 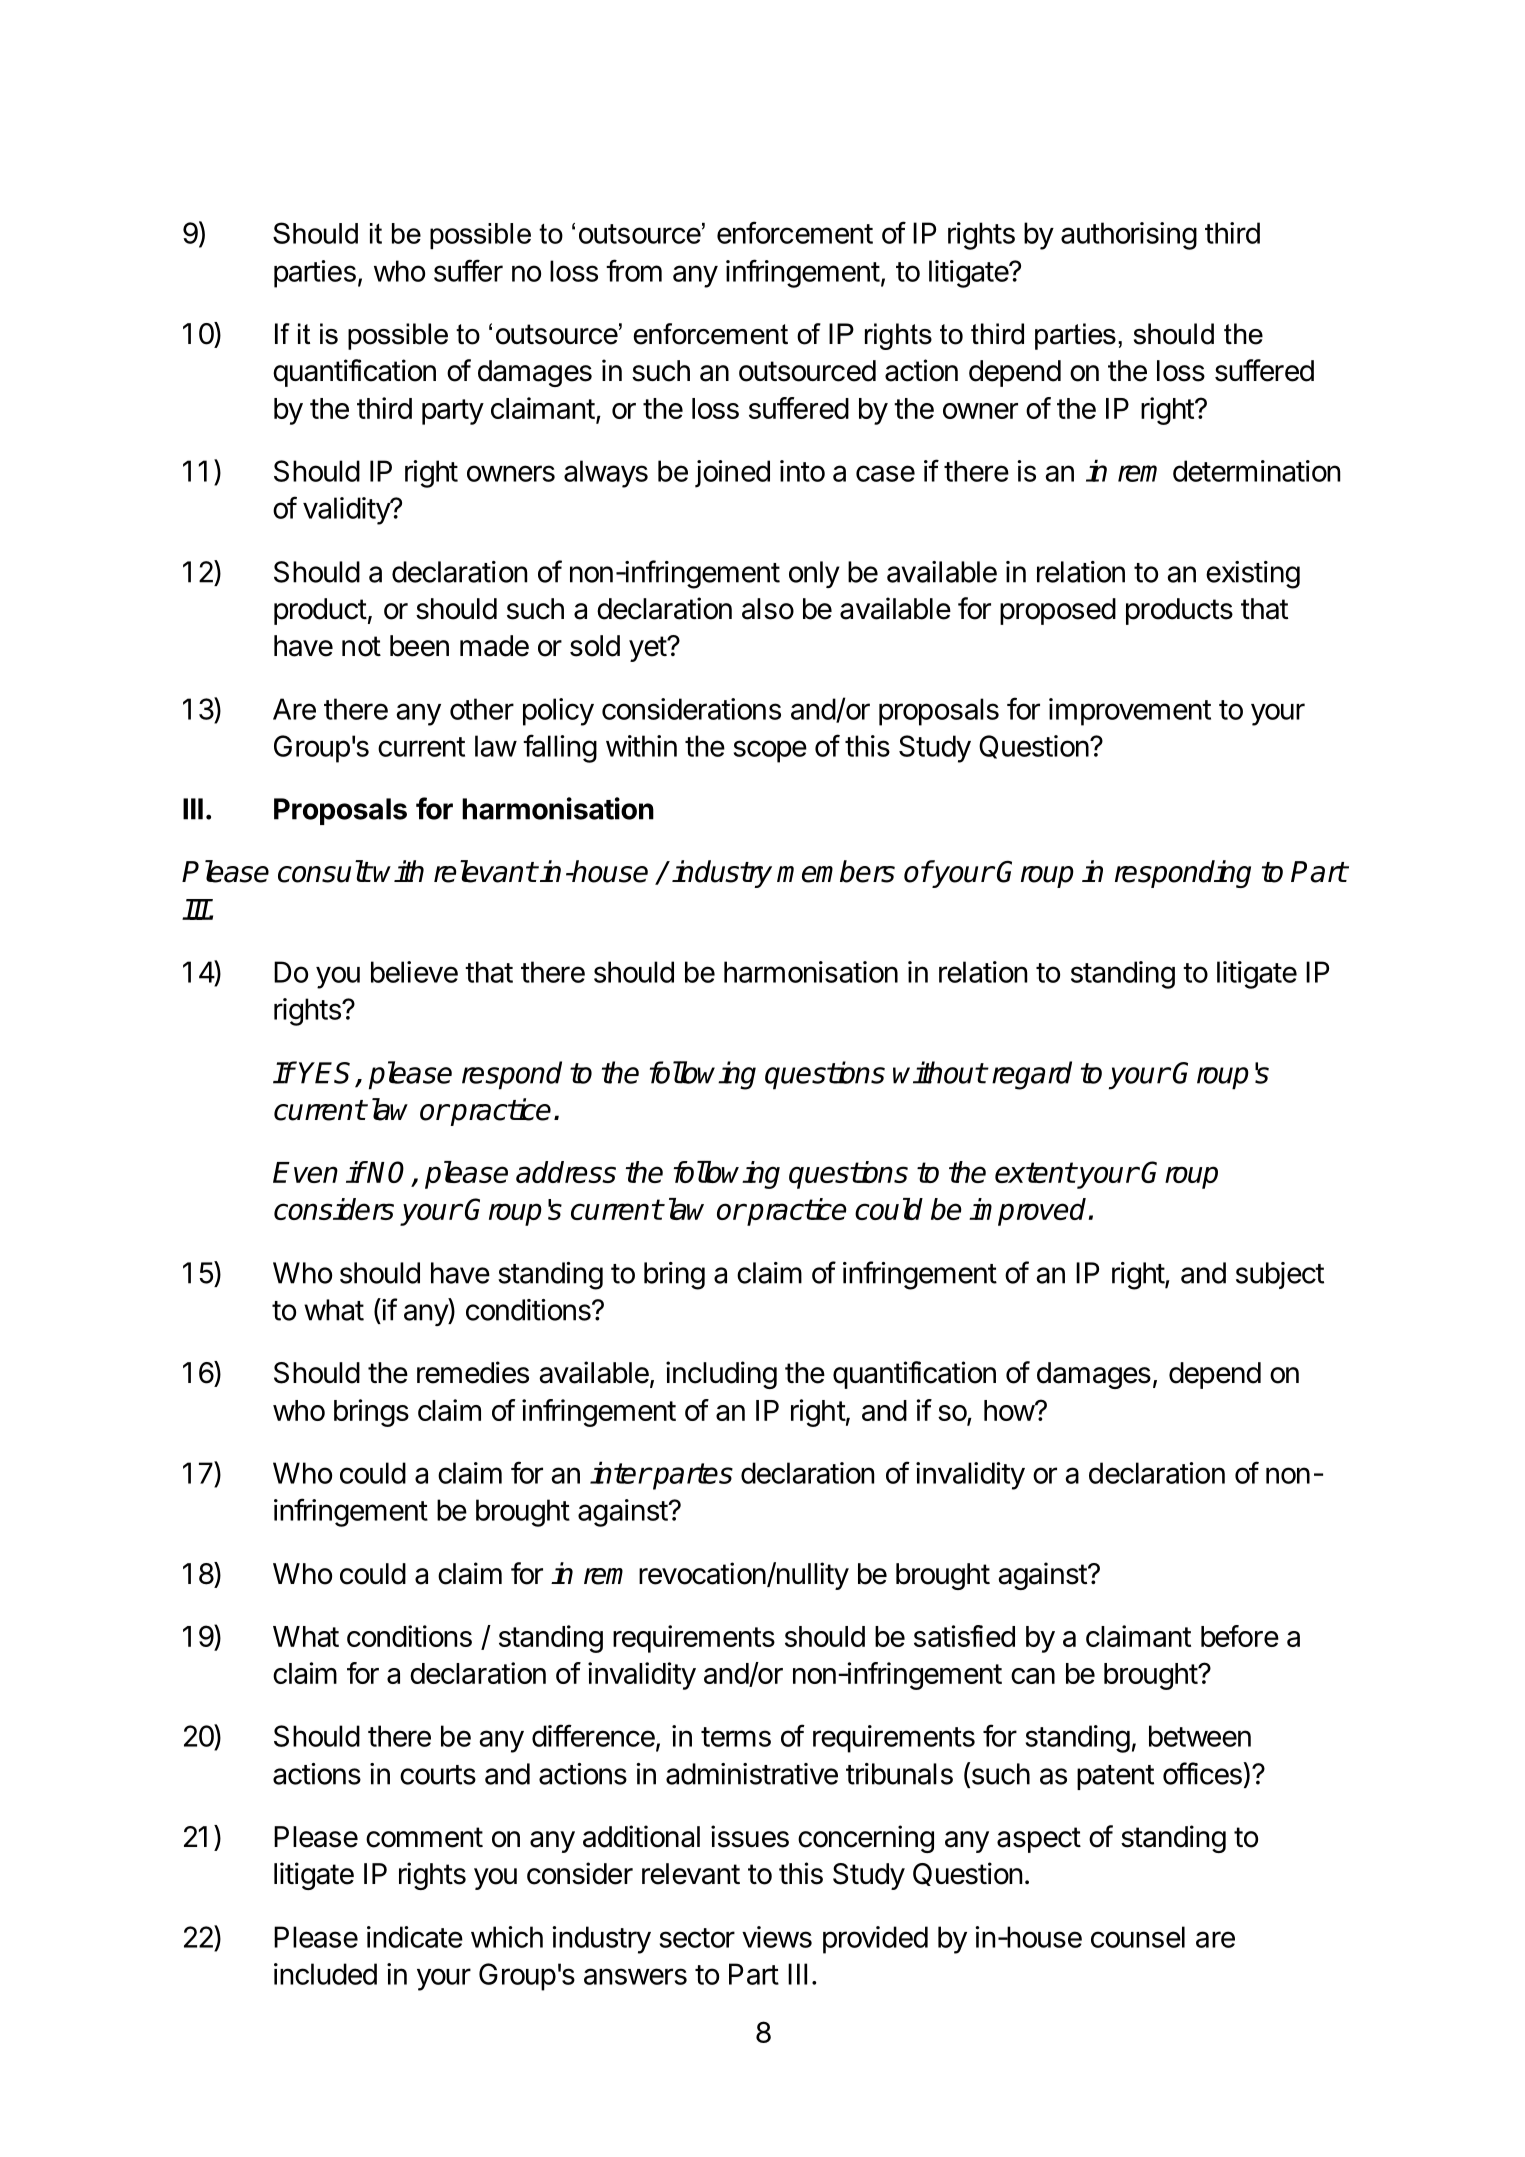 I want to click on address, so click(x=566, y=1172).
